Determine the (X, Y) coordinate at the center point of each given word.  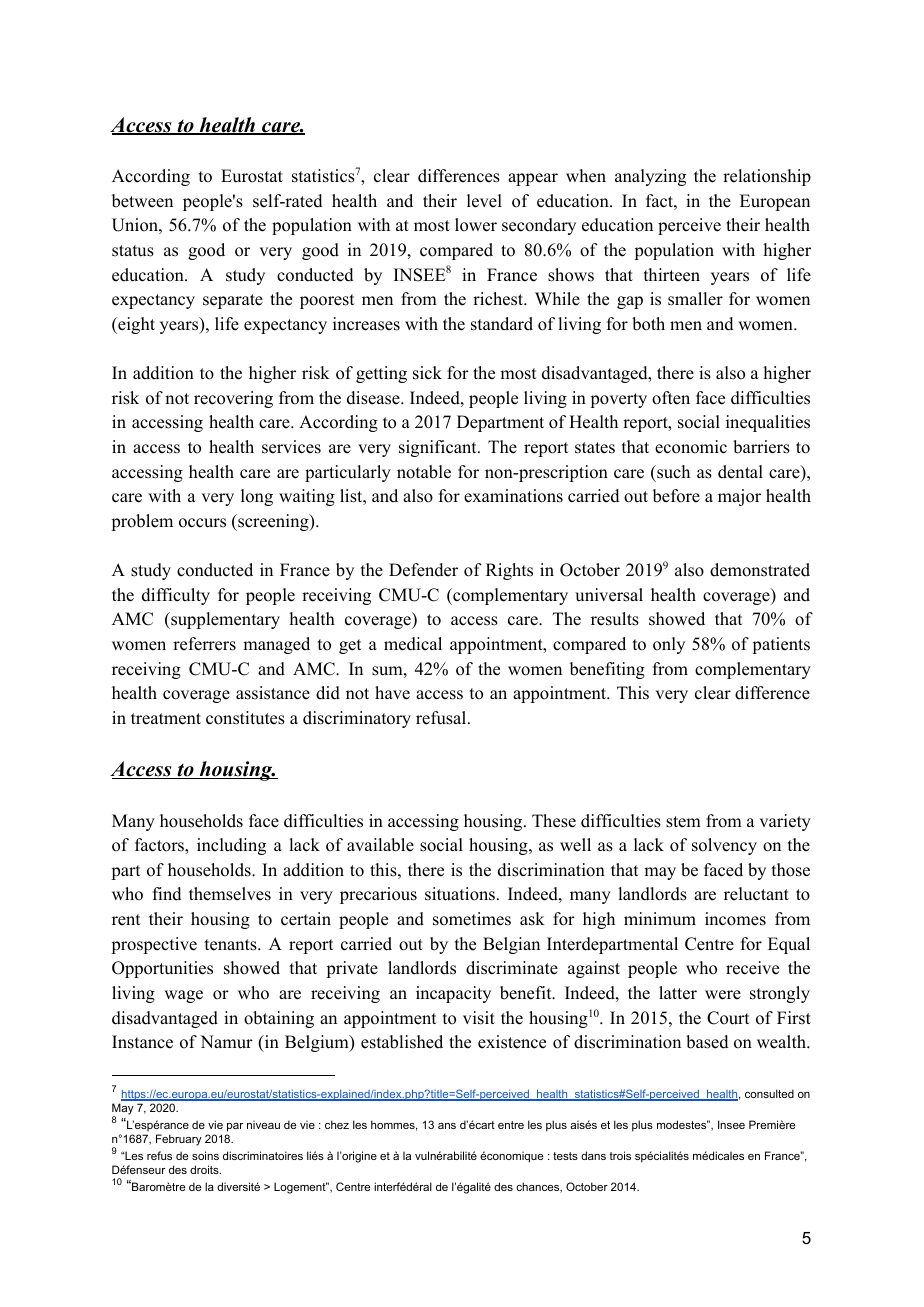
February (179, 1140)
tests (565, 1156)
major (739, 497)
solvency (724, 846)
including (231, 846)
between (142, 201)
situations (460, 894)
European (775, 202)
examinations (513, 496)
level (484, 201)
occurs (202, 523)
